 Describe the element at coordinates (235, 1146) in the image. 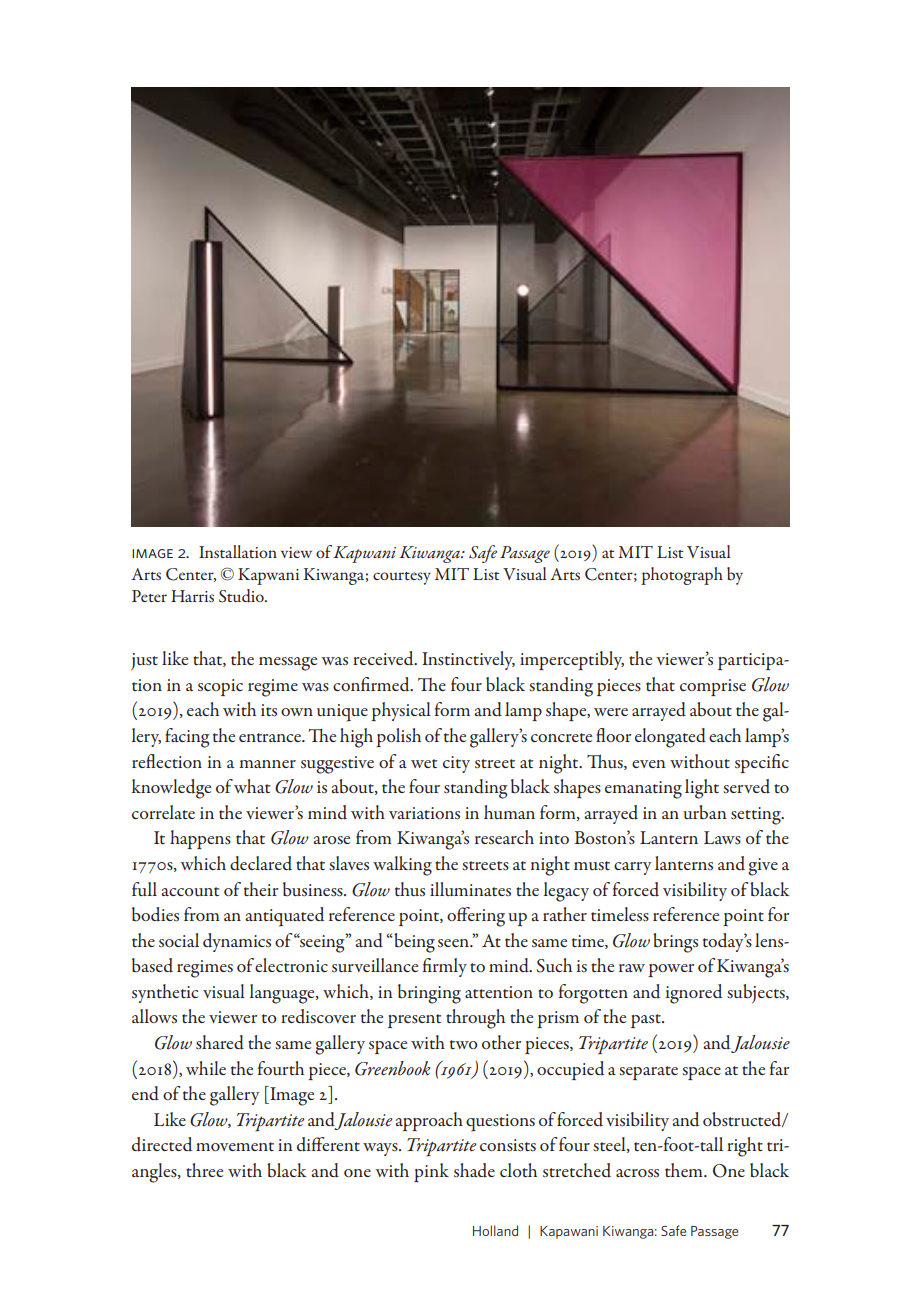

I see `movement` at that location.
